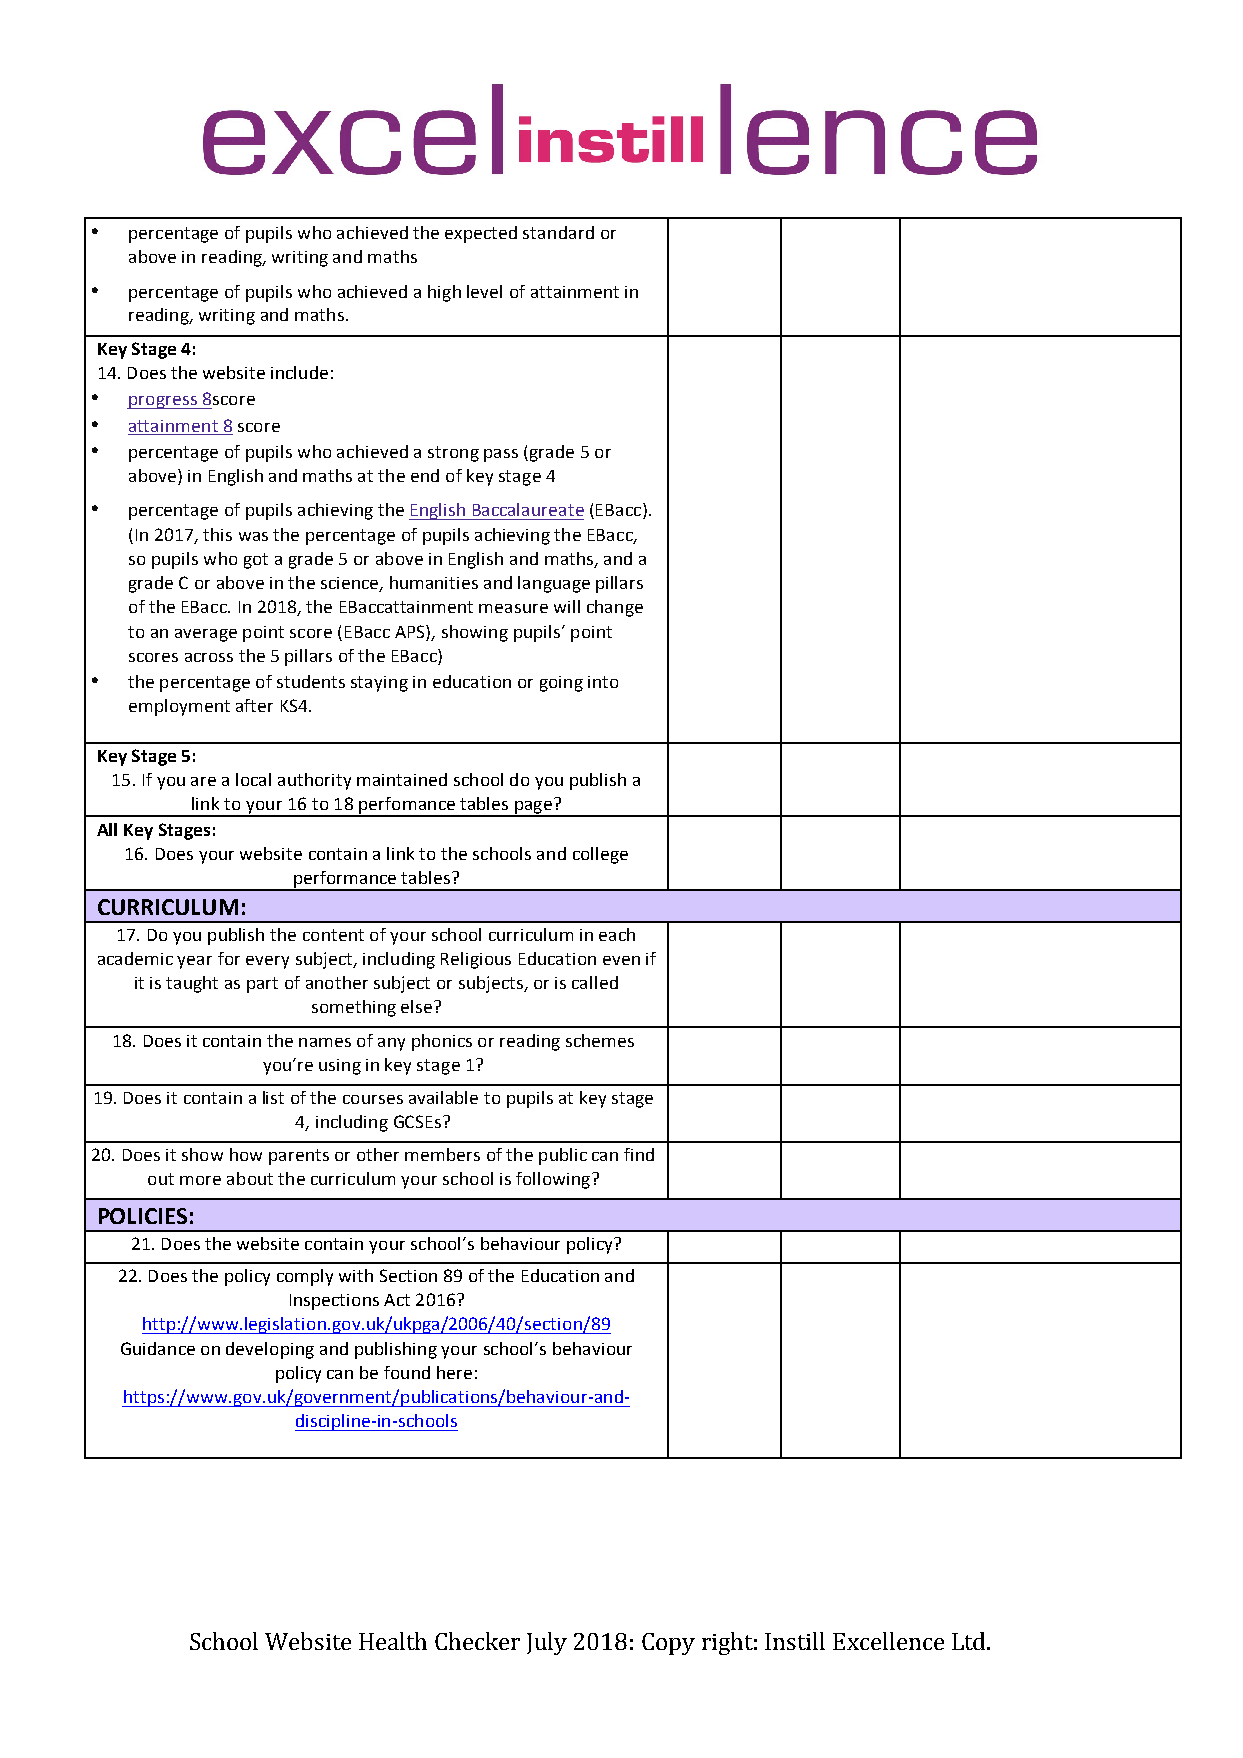  What do you see at coordinates (267, 962) in the document?
I see `every` at bounding box center [267, 962].
